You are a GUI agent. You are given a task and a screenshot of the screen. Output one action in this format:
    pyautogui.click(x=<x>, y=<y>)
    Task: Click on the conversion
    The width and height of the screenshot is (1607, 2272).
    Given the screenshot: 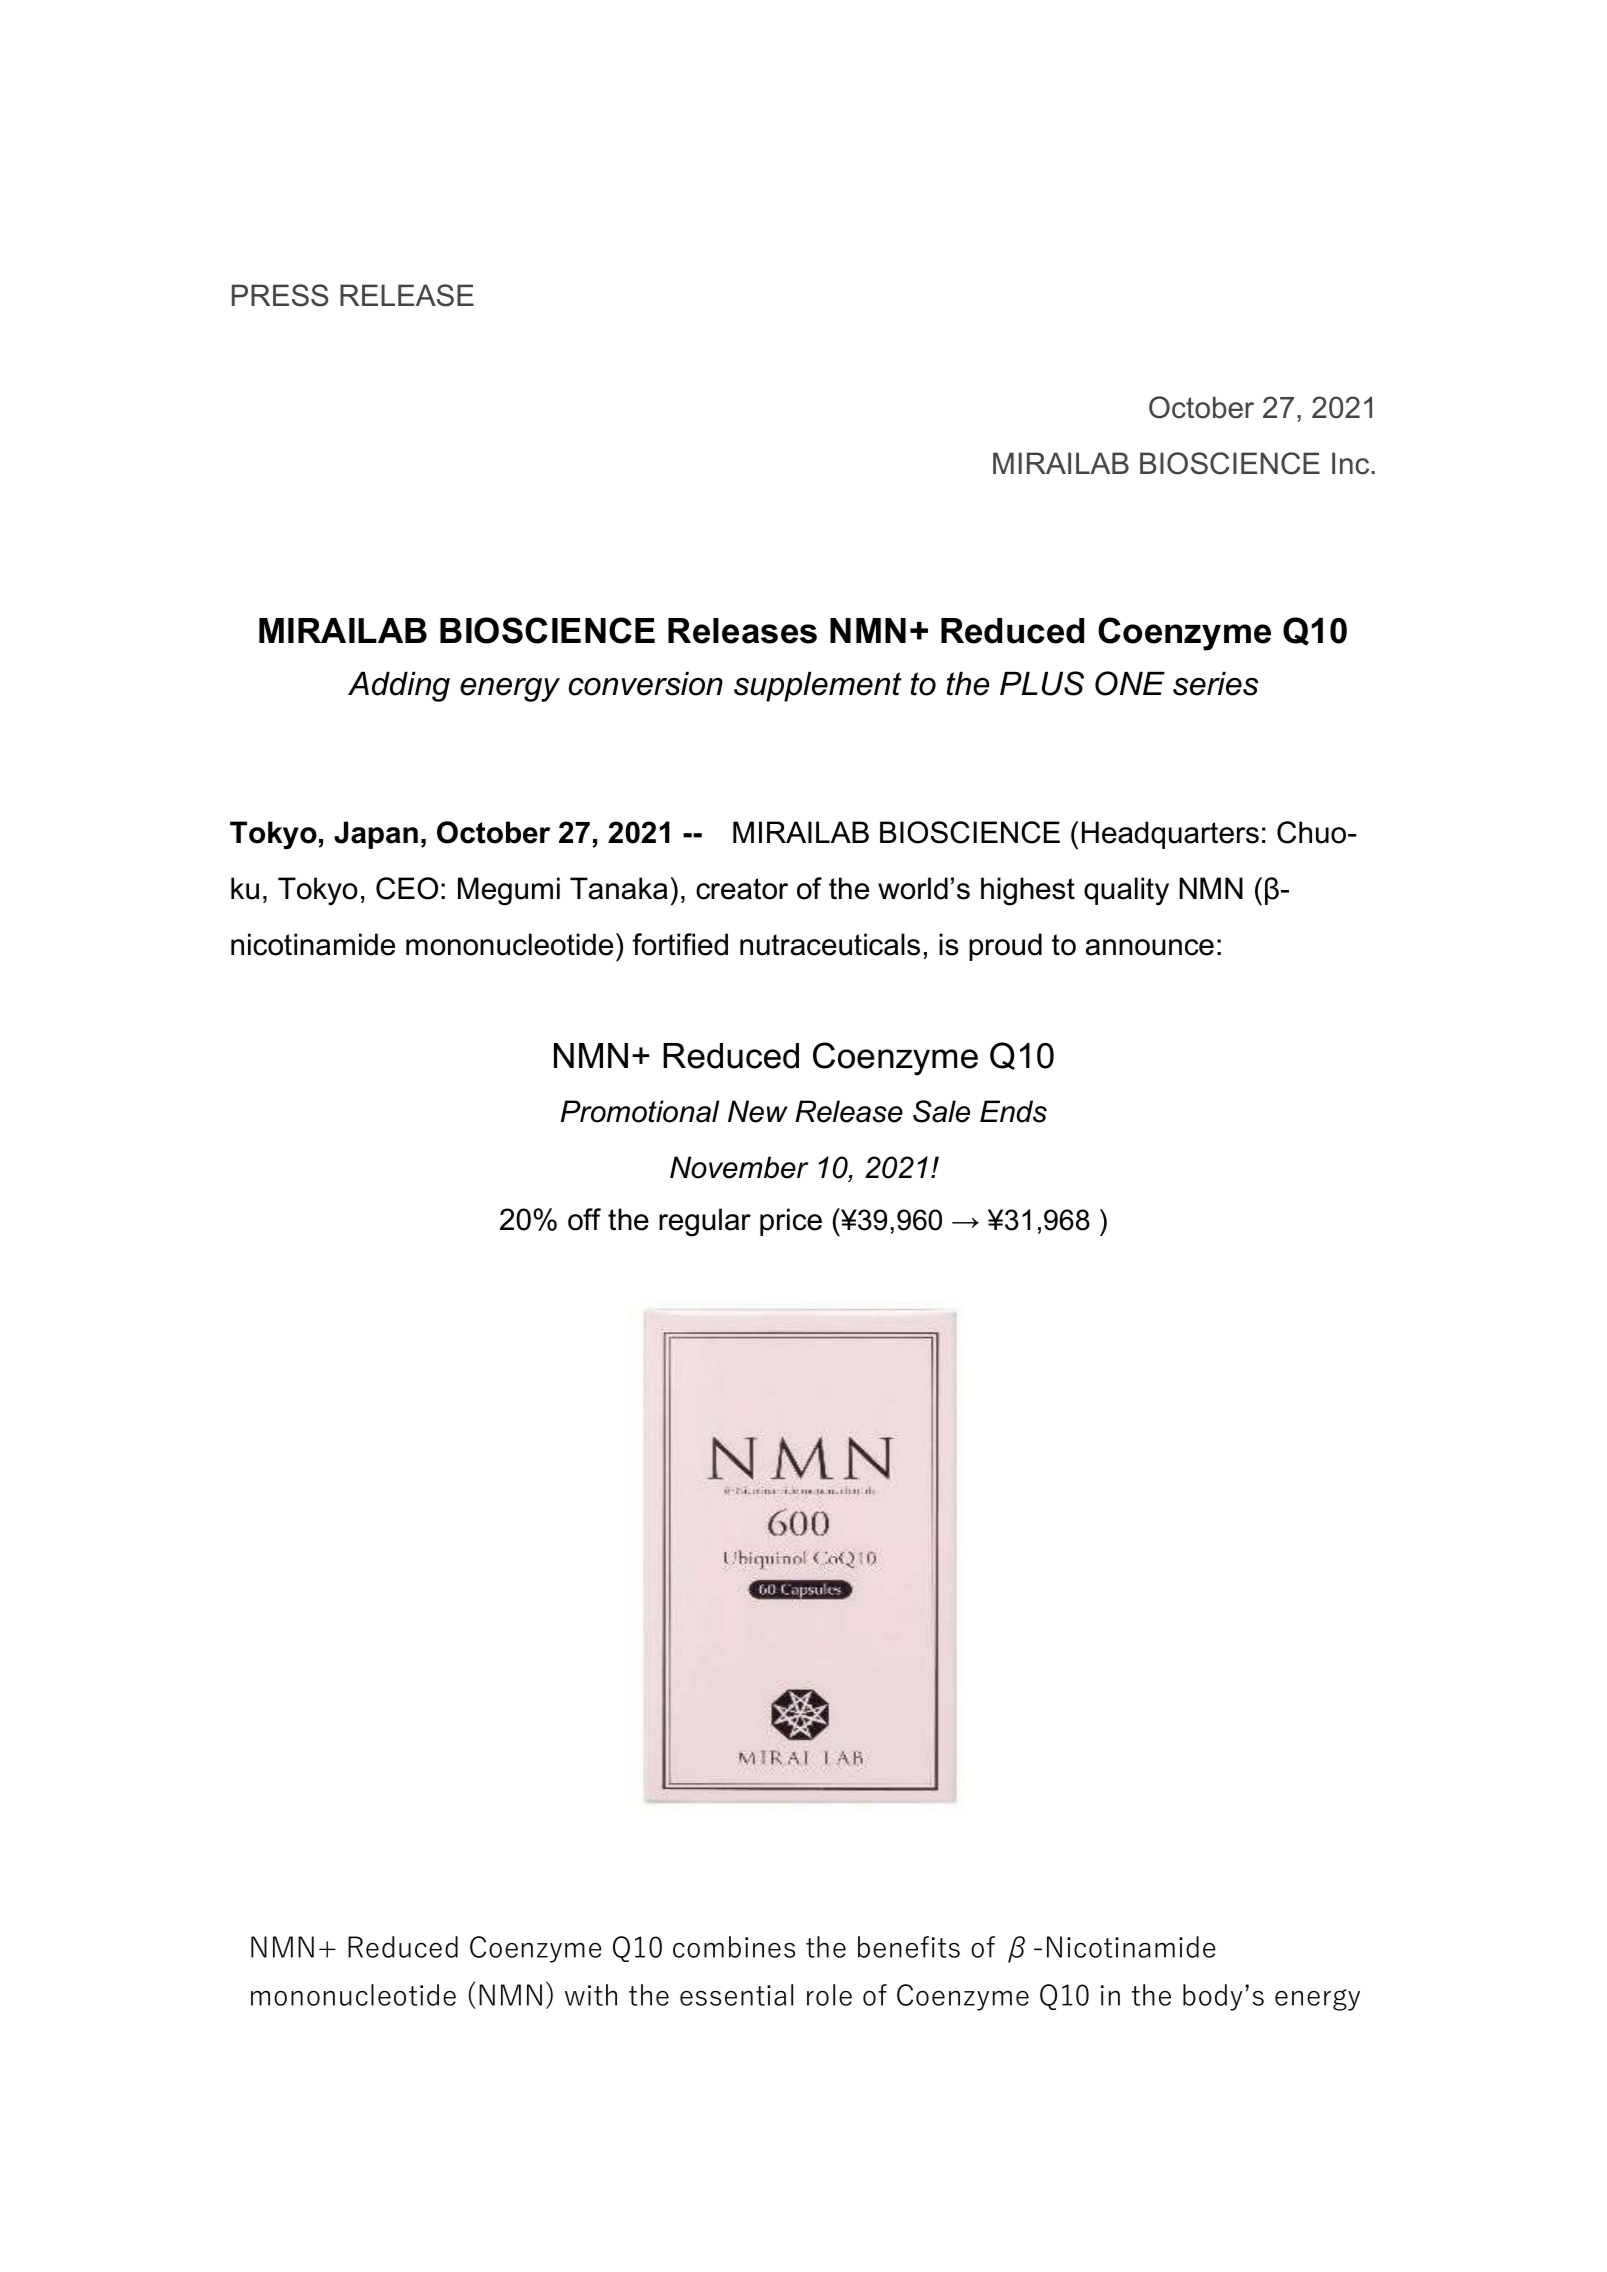 What is the action you would take?
    pyautogui.click(x=646, y=684)
